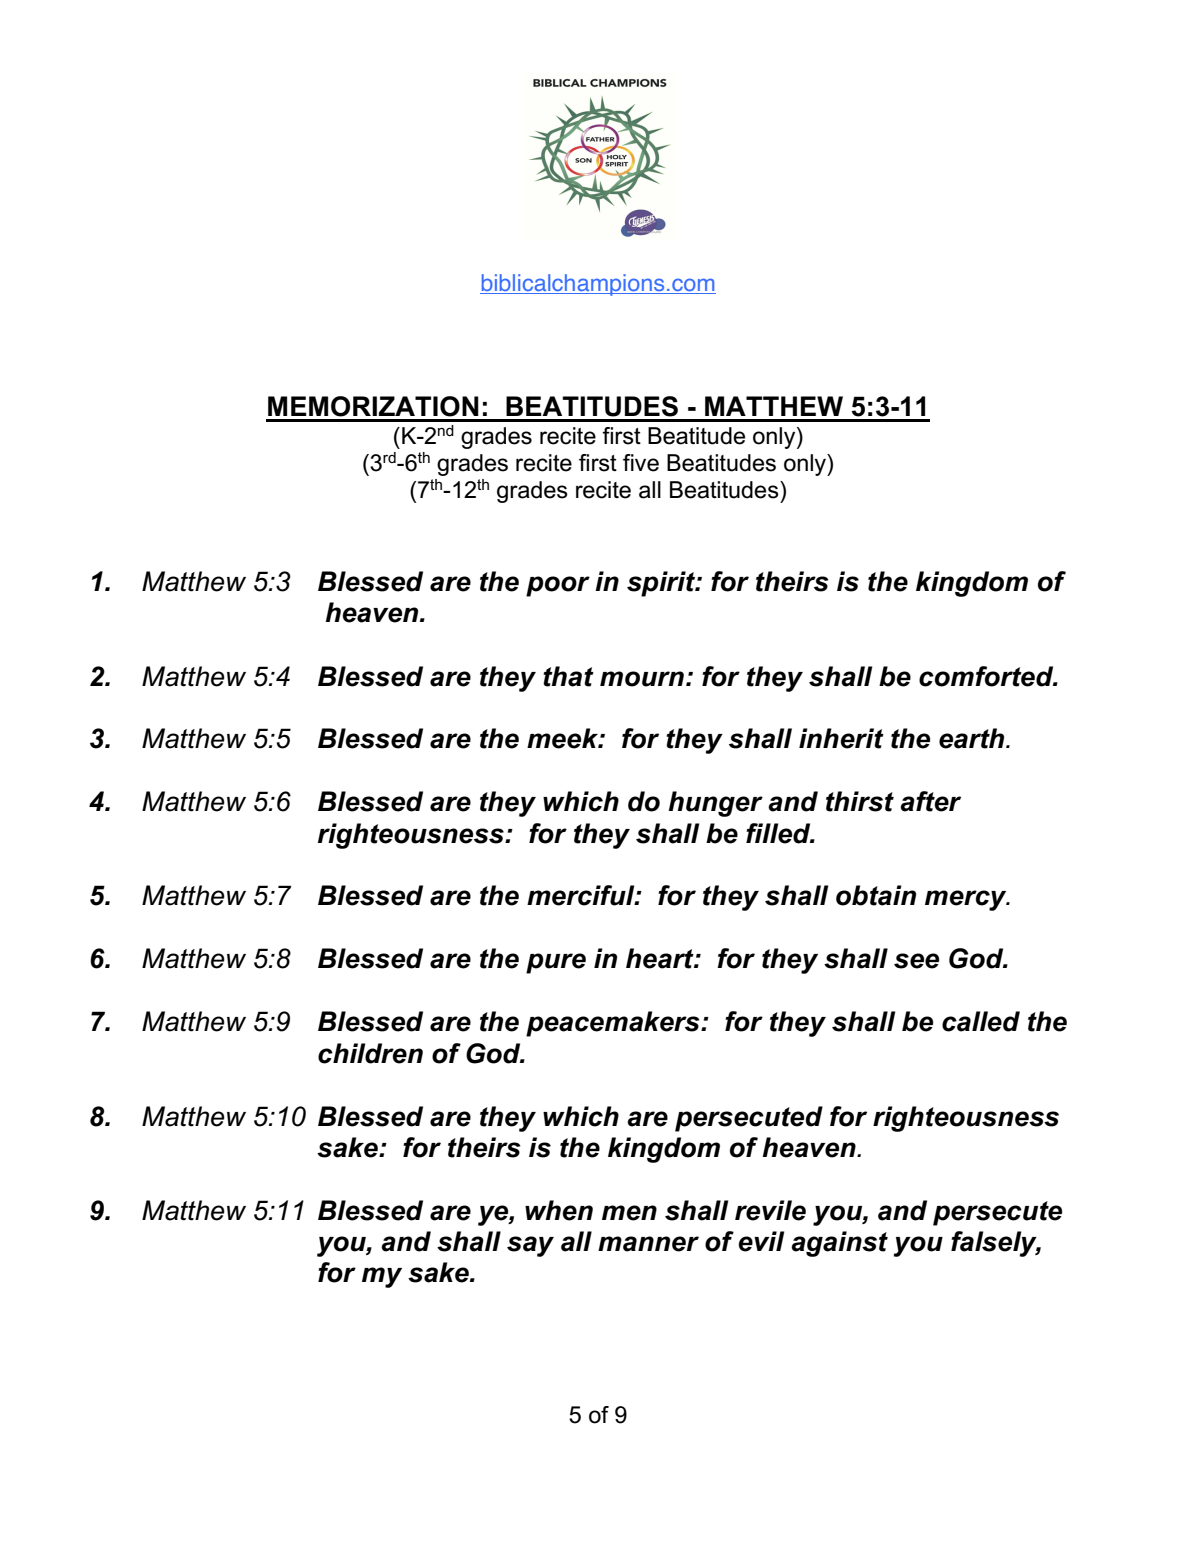 The height and width of the image is (1546, 1194). I want to click on obtain, so click(876, 895).
